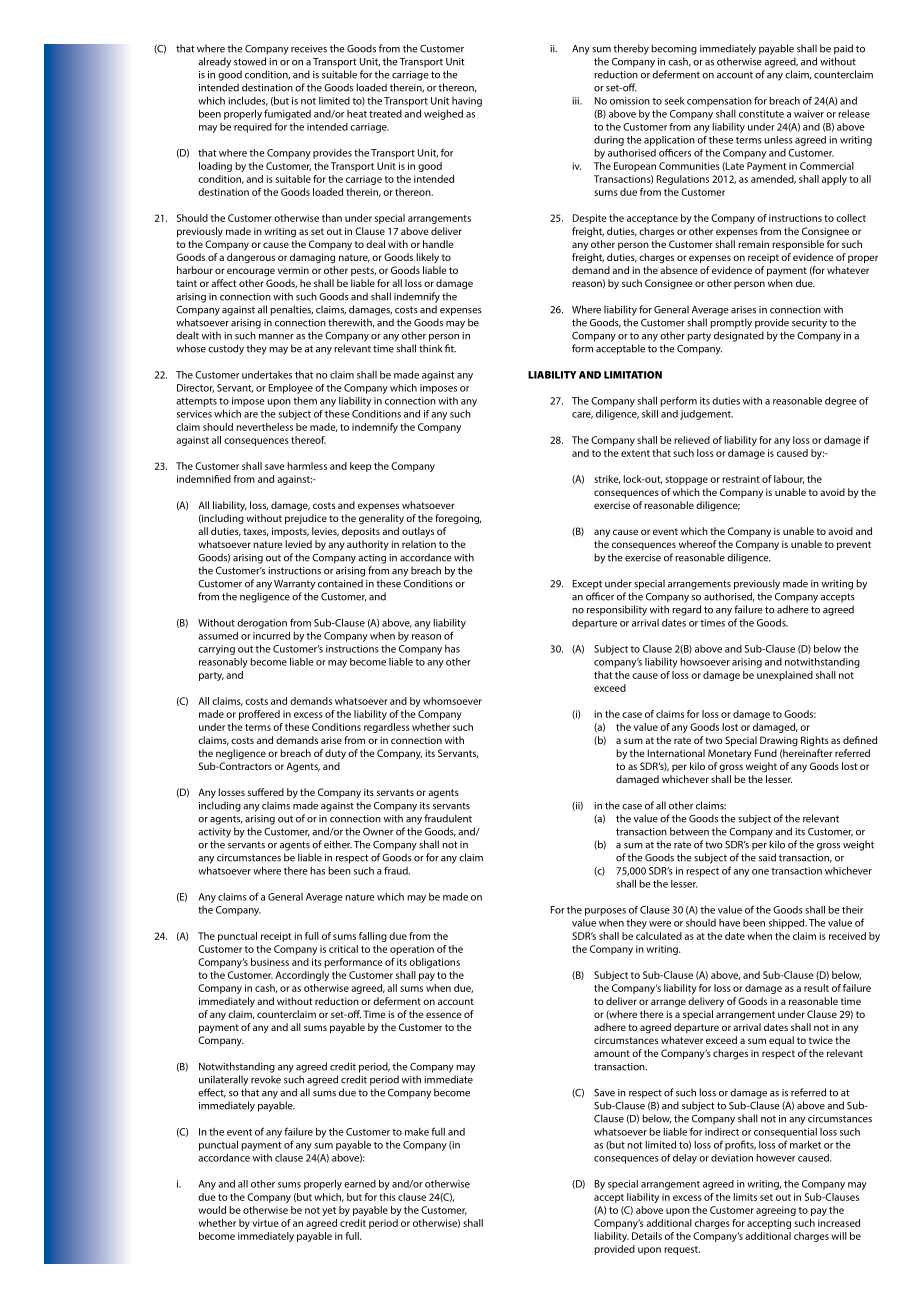  I want to click on Details, so click(647, 1236).
